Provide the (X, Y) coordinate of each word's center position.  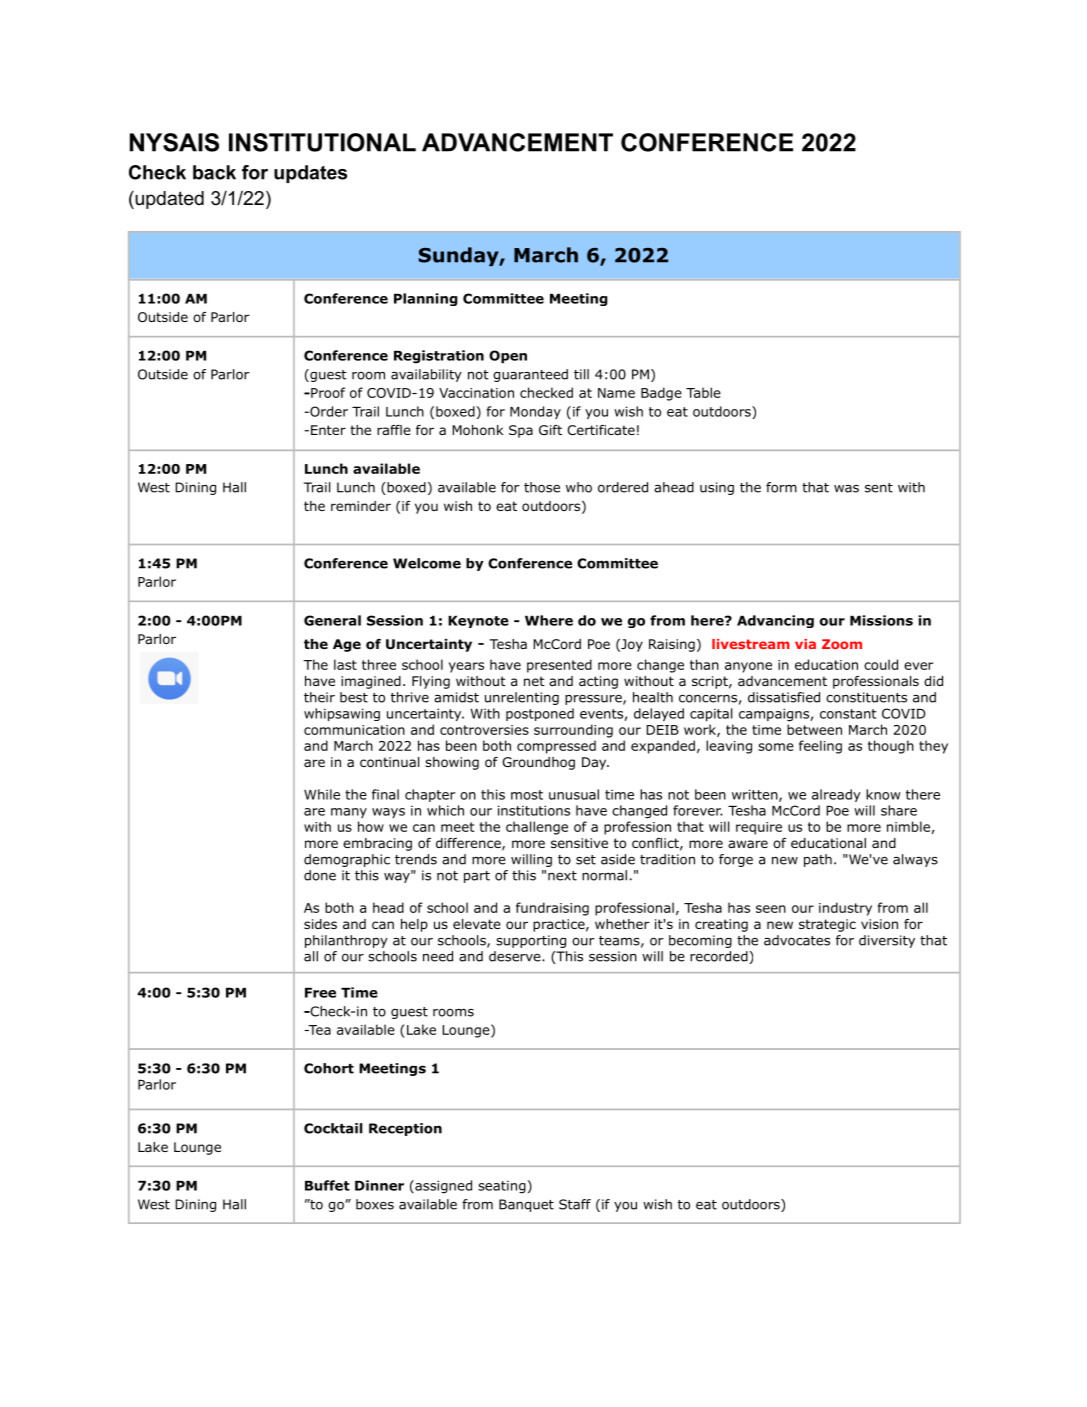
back (214, 172)
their (319, 697)
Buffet (327, 1185)
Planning (426, 299)
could (881, 664)
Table (703, 392)
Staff (575, 1204)
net (534, 681)
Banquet (526, 1205)
